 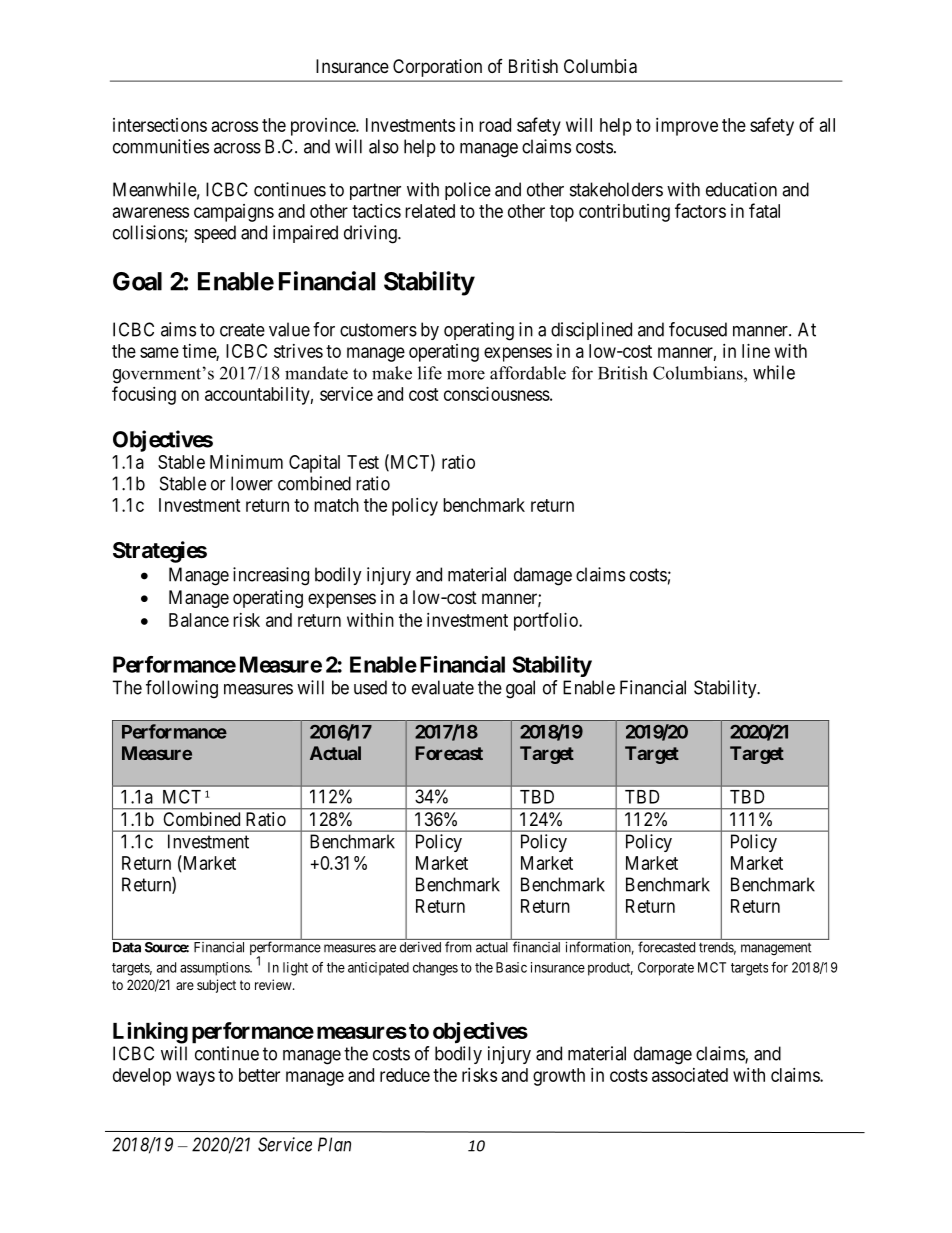 I want to click on education, so click(x=741, y=189).
